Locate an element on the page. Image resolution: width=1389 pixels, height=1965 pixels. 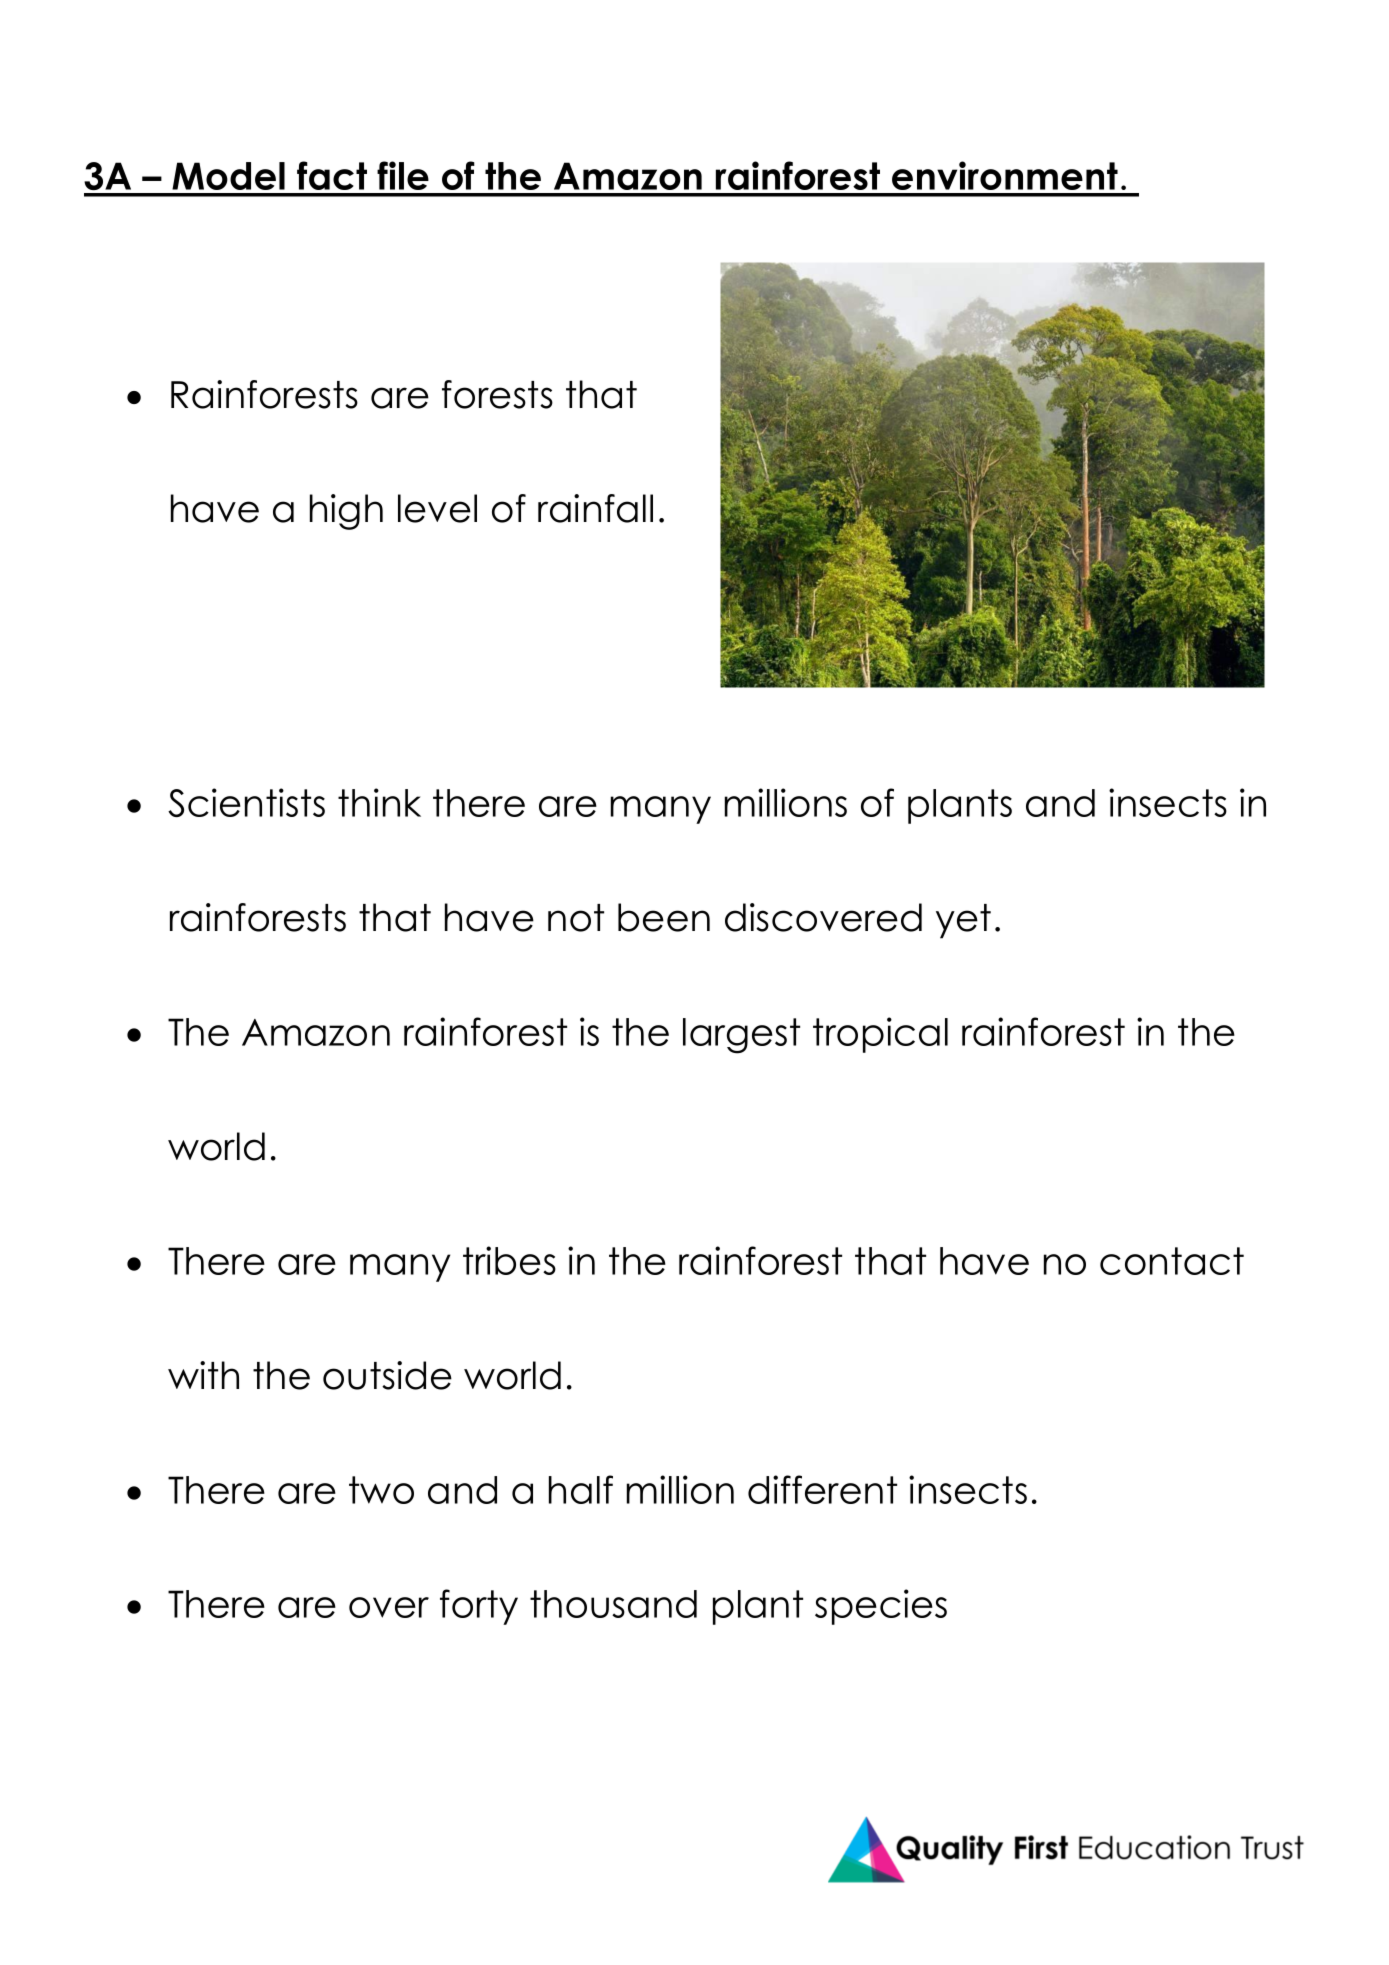
yet is located at coordinates (963, 921).
